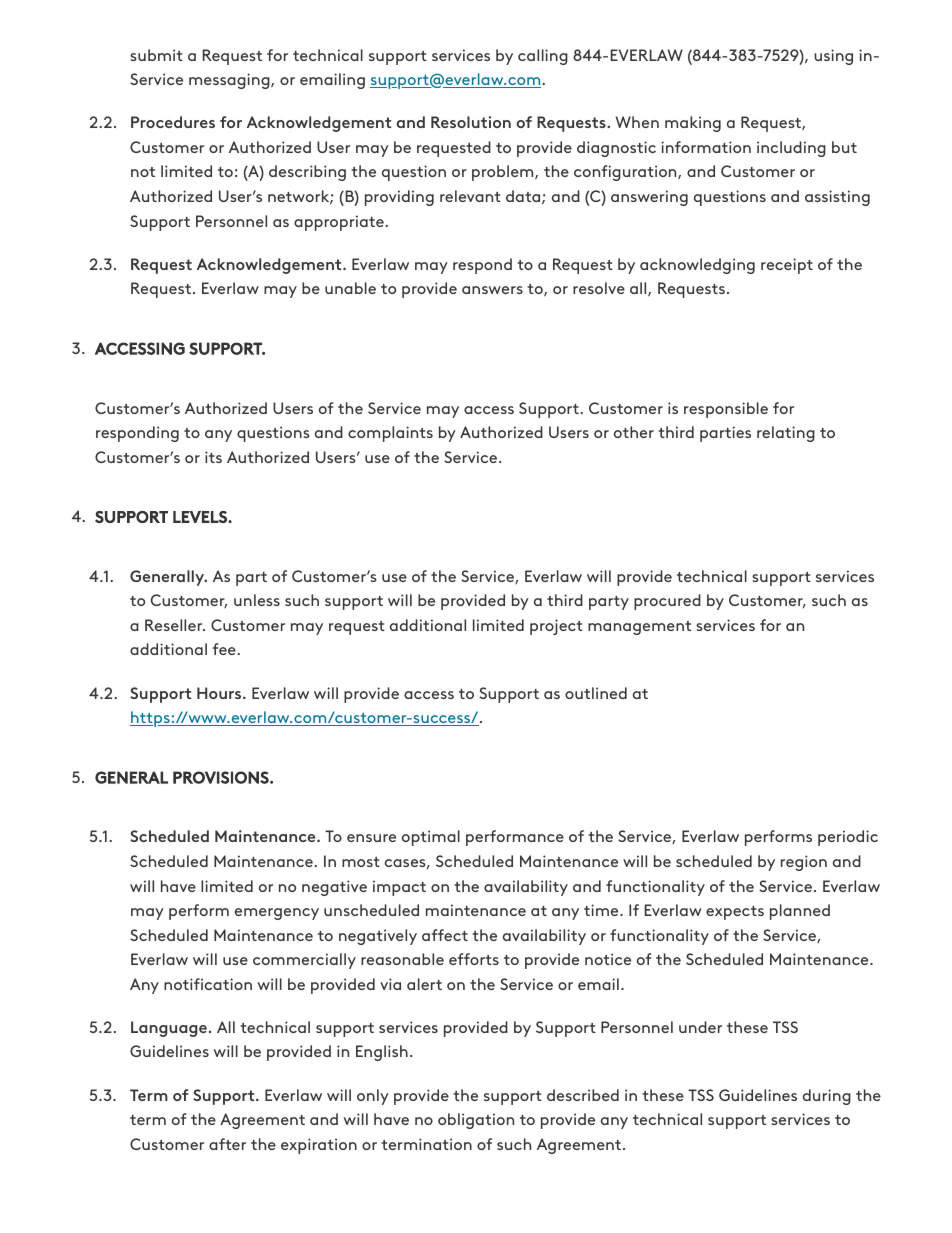 The width and height of the screenshot is (952, 1233). What do you see at coordinates (350, 288) in the screenshot?
I see `unable` at bounding box center [350, 288].
